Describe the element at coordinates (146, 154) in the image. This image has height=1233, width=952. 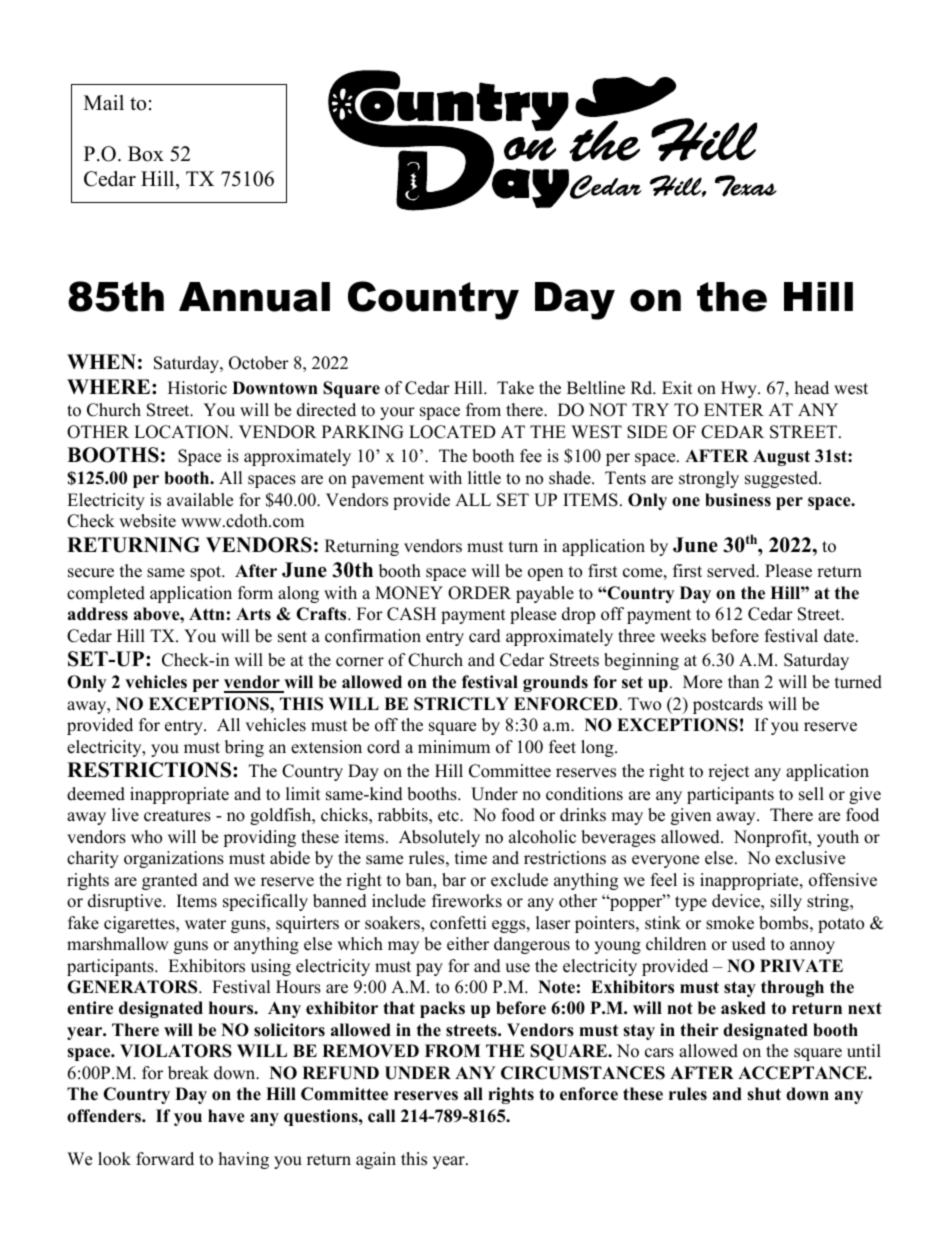
I see `Box` at that location.
